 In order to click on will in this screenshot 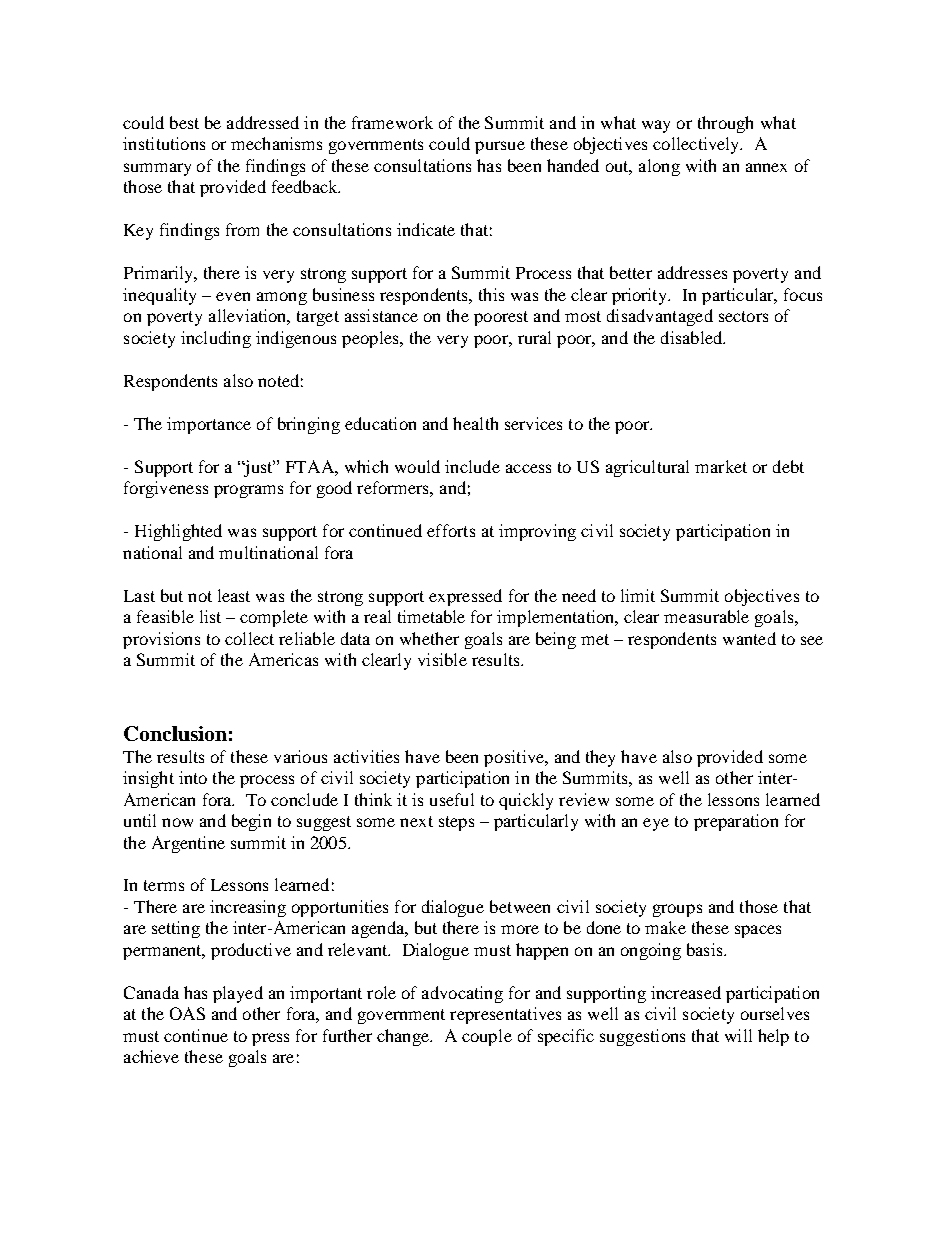, I will do `click(738, 1035)`.
